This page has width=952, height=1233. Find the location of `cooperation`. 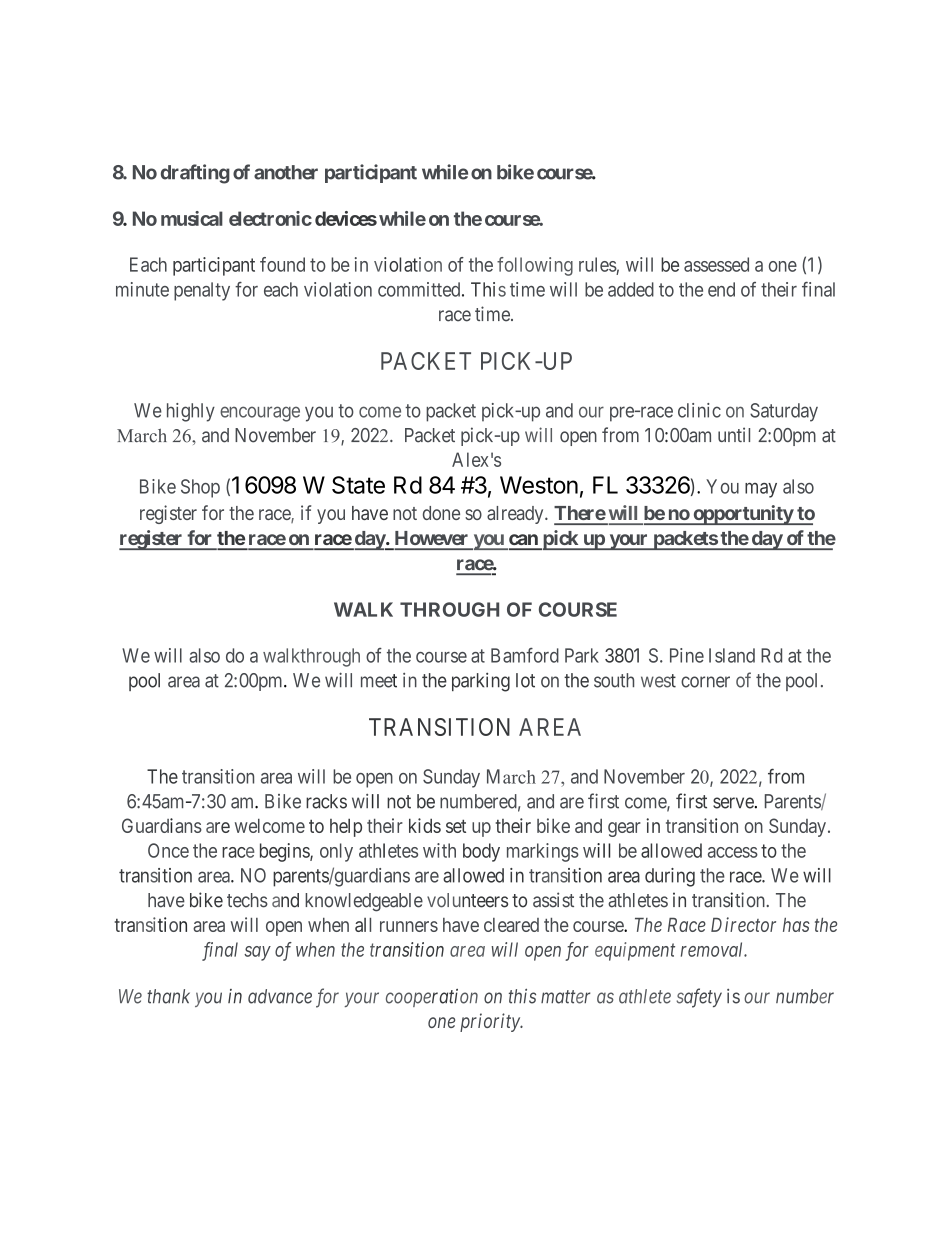

cooperation is located at coordinates (432, 998).
